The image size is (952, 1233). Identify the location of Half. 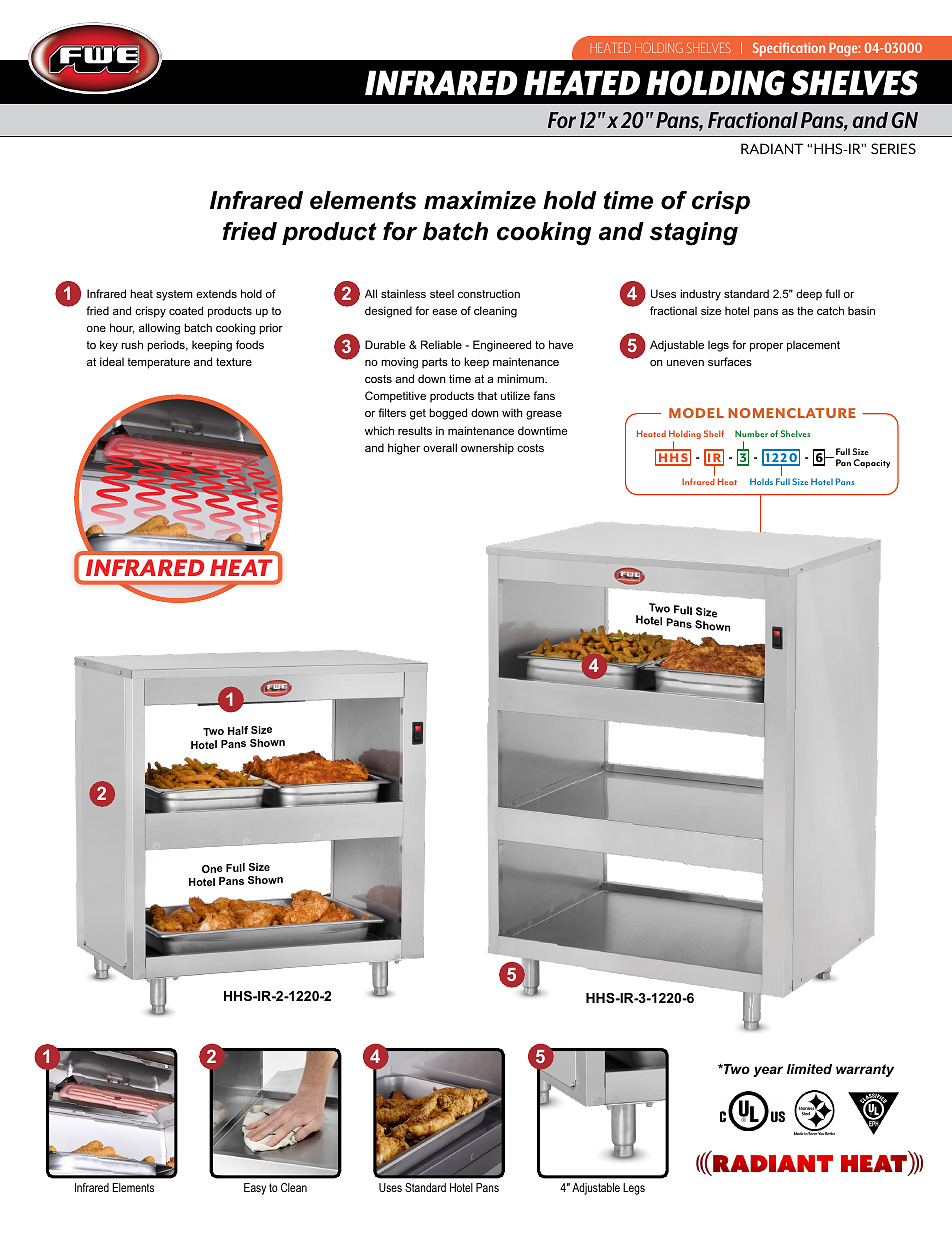
(238, 730).
